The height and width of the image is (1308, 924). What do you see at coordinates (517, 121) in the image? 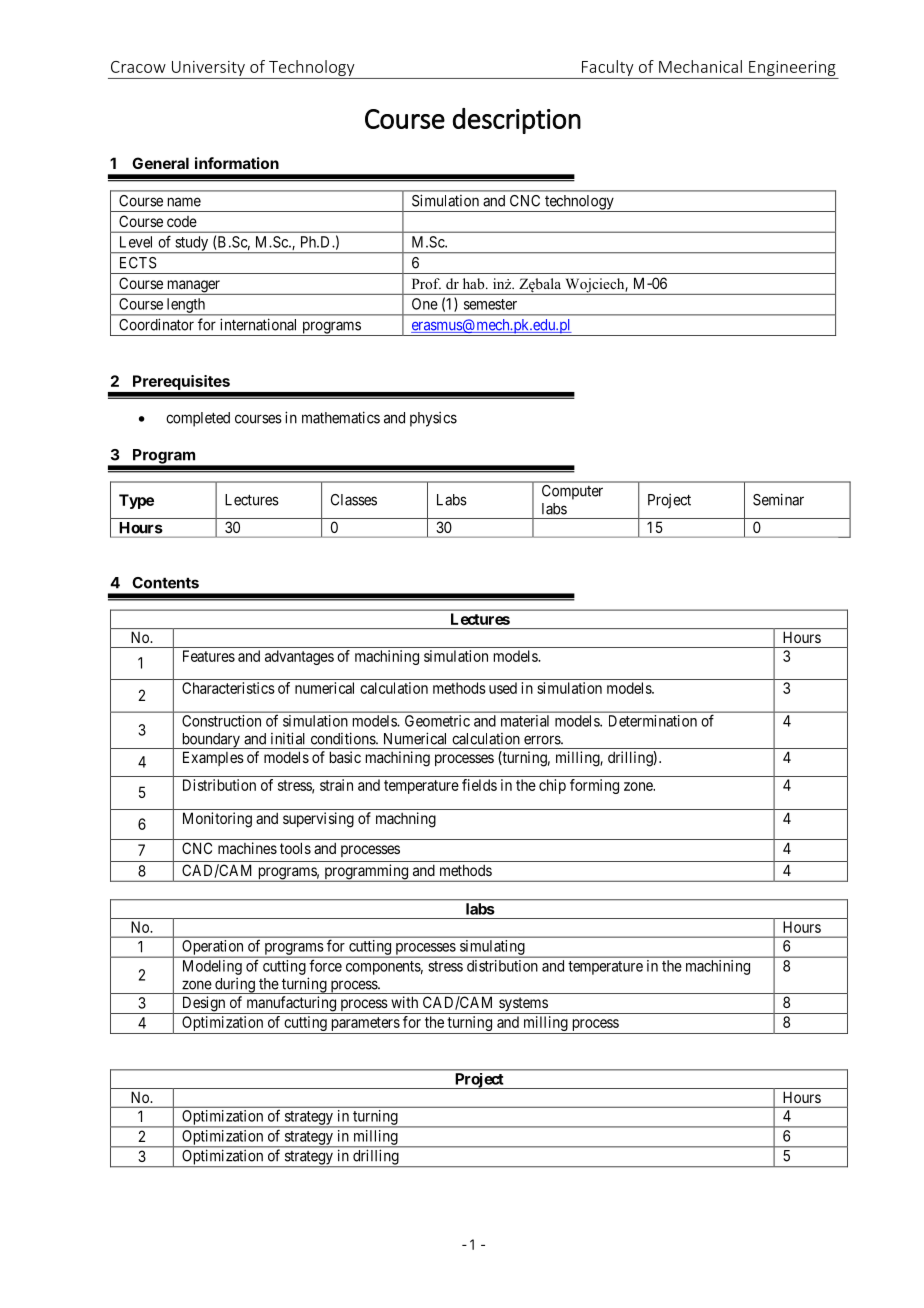
I see `description` at bounding box center [517, 121].
